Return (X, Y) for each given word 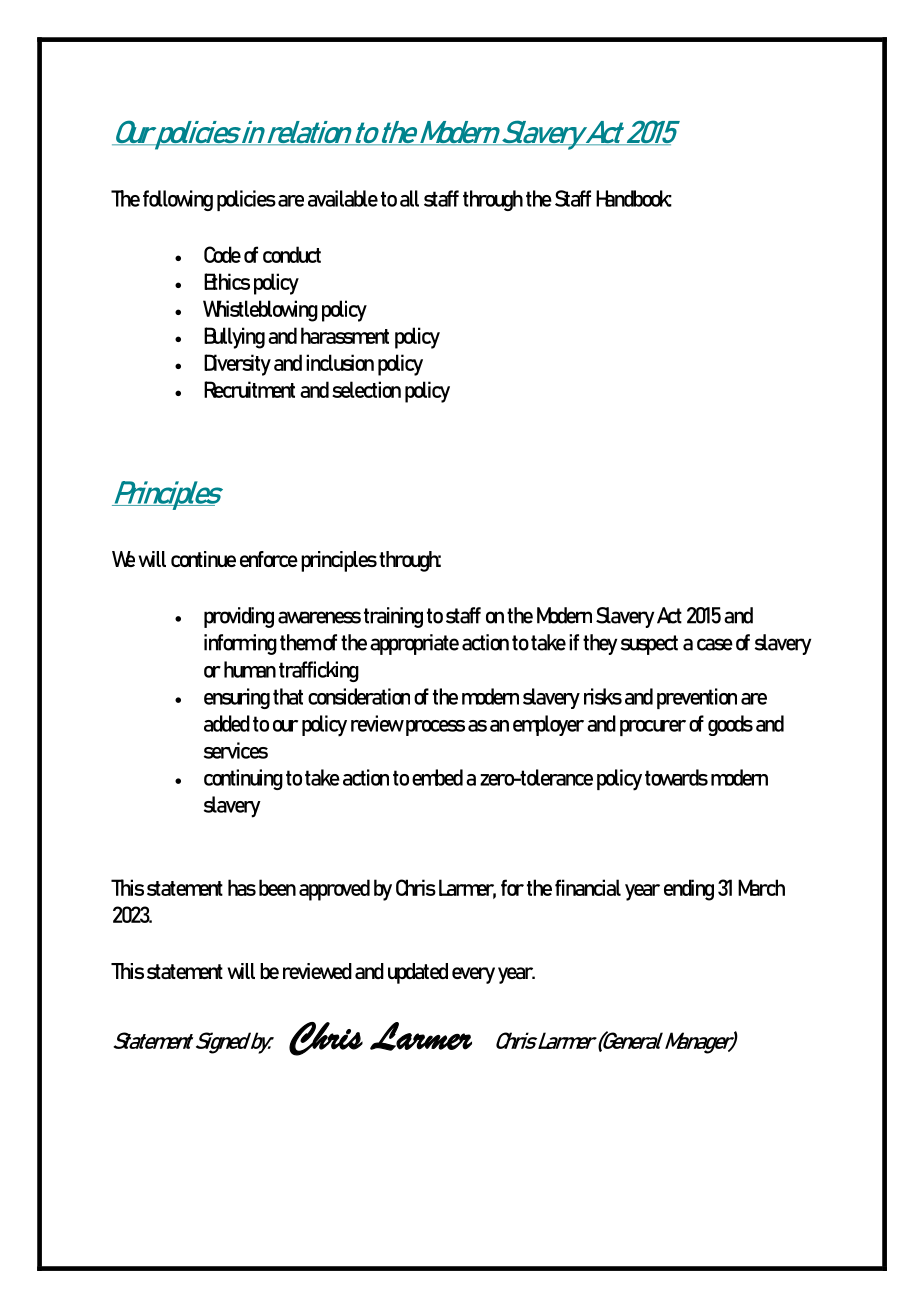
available (343, 198)
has (242, 887)
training (393, 617)
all (409, 198)
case (715, 644)
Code (222, 254)
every (473, 975)
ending (689, 890)
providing (239, 617)
